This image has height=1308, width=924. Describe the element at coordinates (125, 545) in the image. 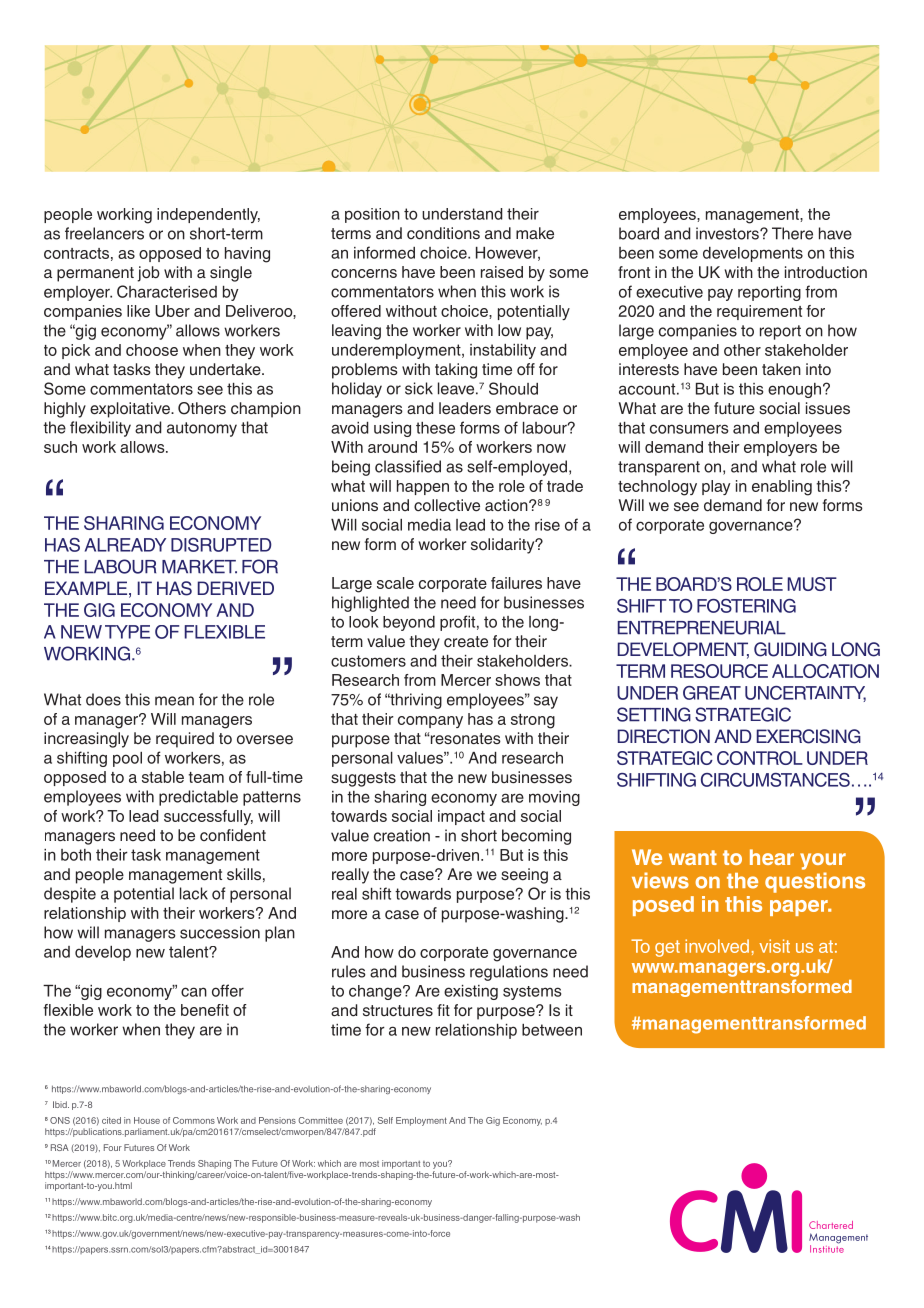

I see `ALREADY` at that location.
